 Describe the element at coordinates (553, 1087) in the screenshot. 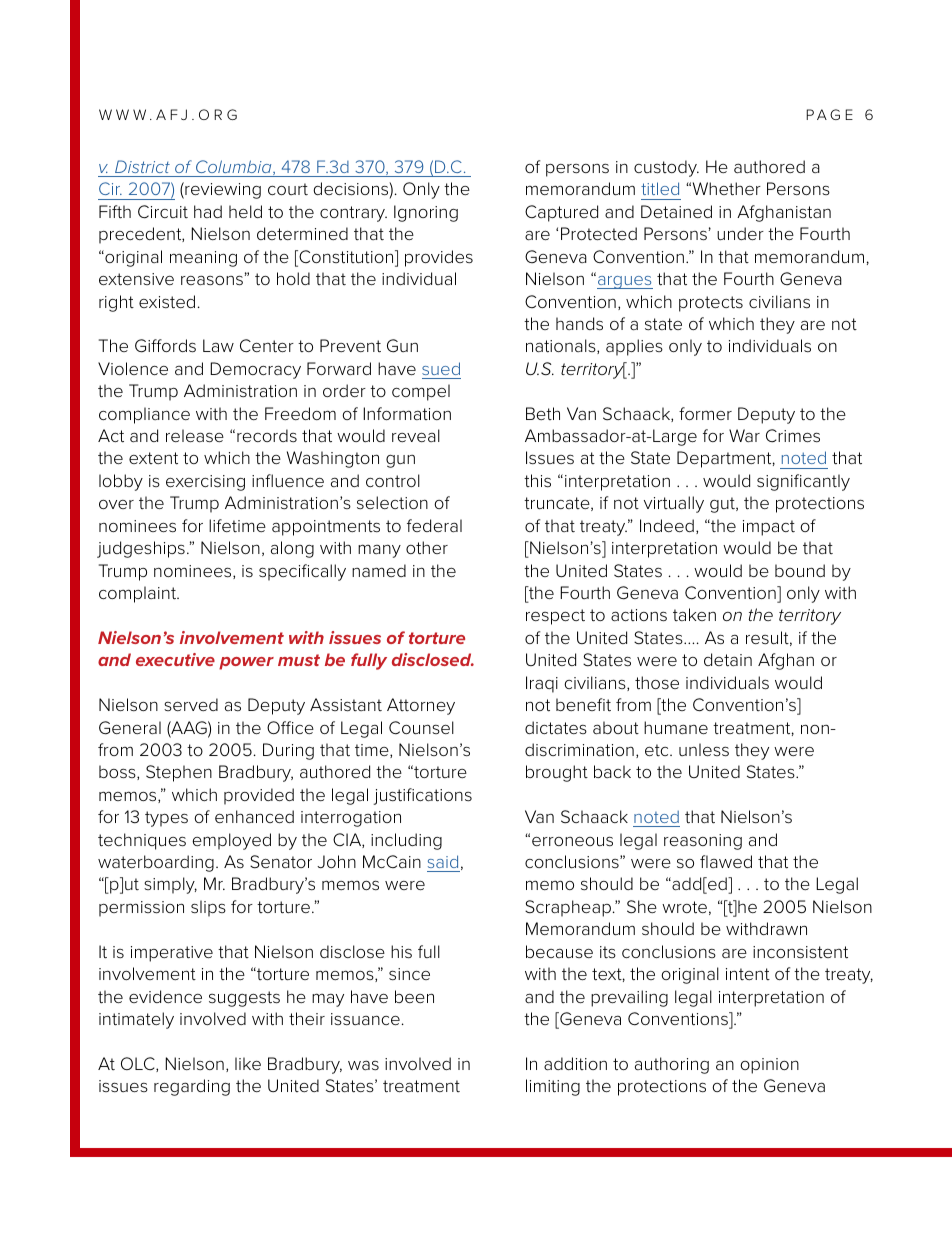

I see `limiting` at that location.
